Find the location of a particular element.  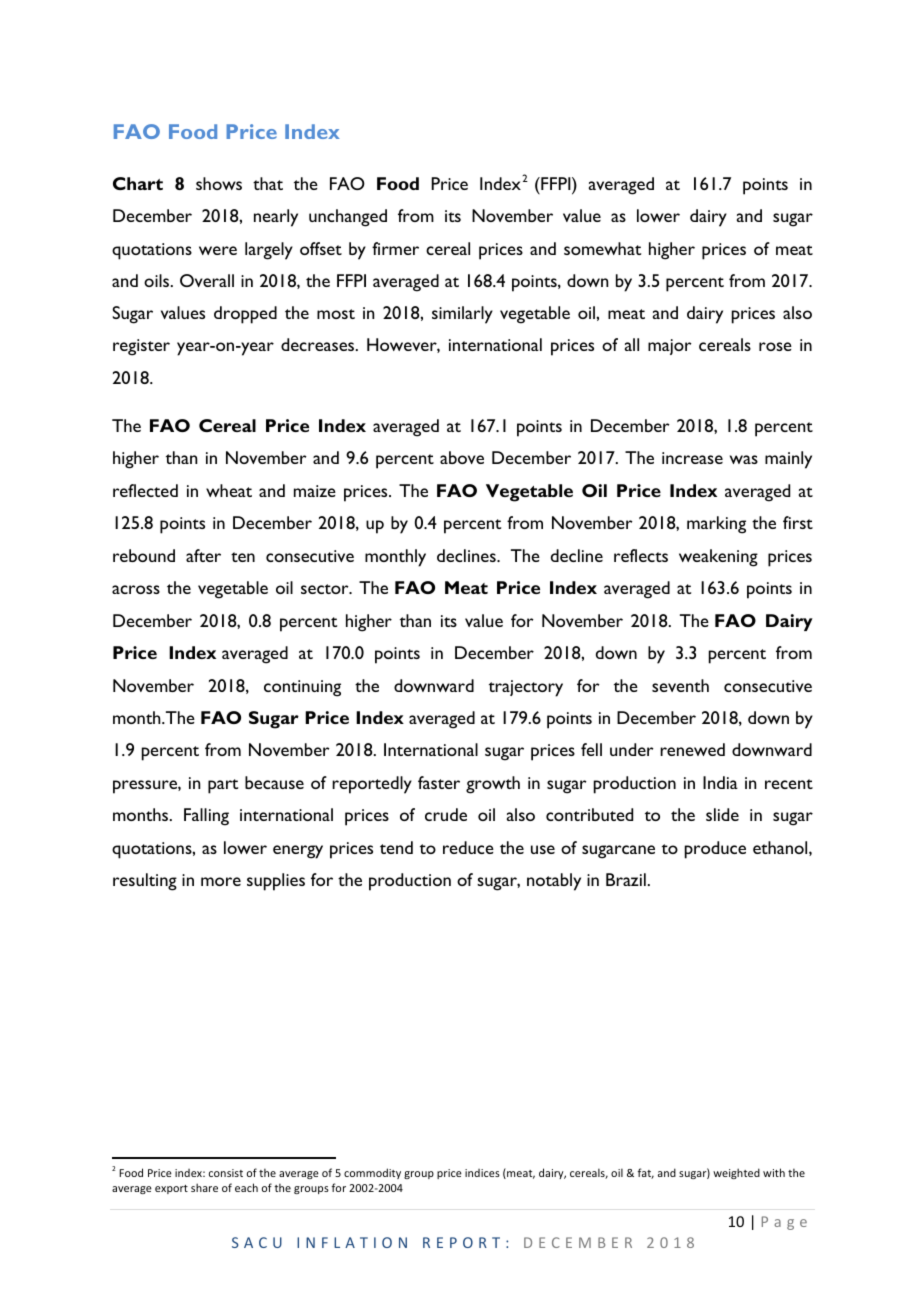

shows is located at coordinates (219, 183).
